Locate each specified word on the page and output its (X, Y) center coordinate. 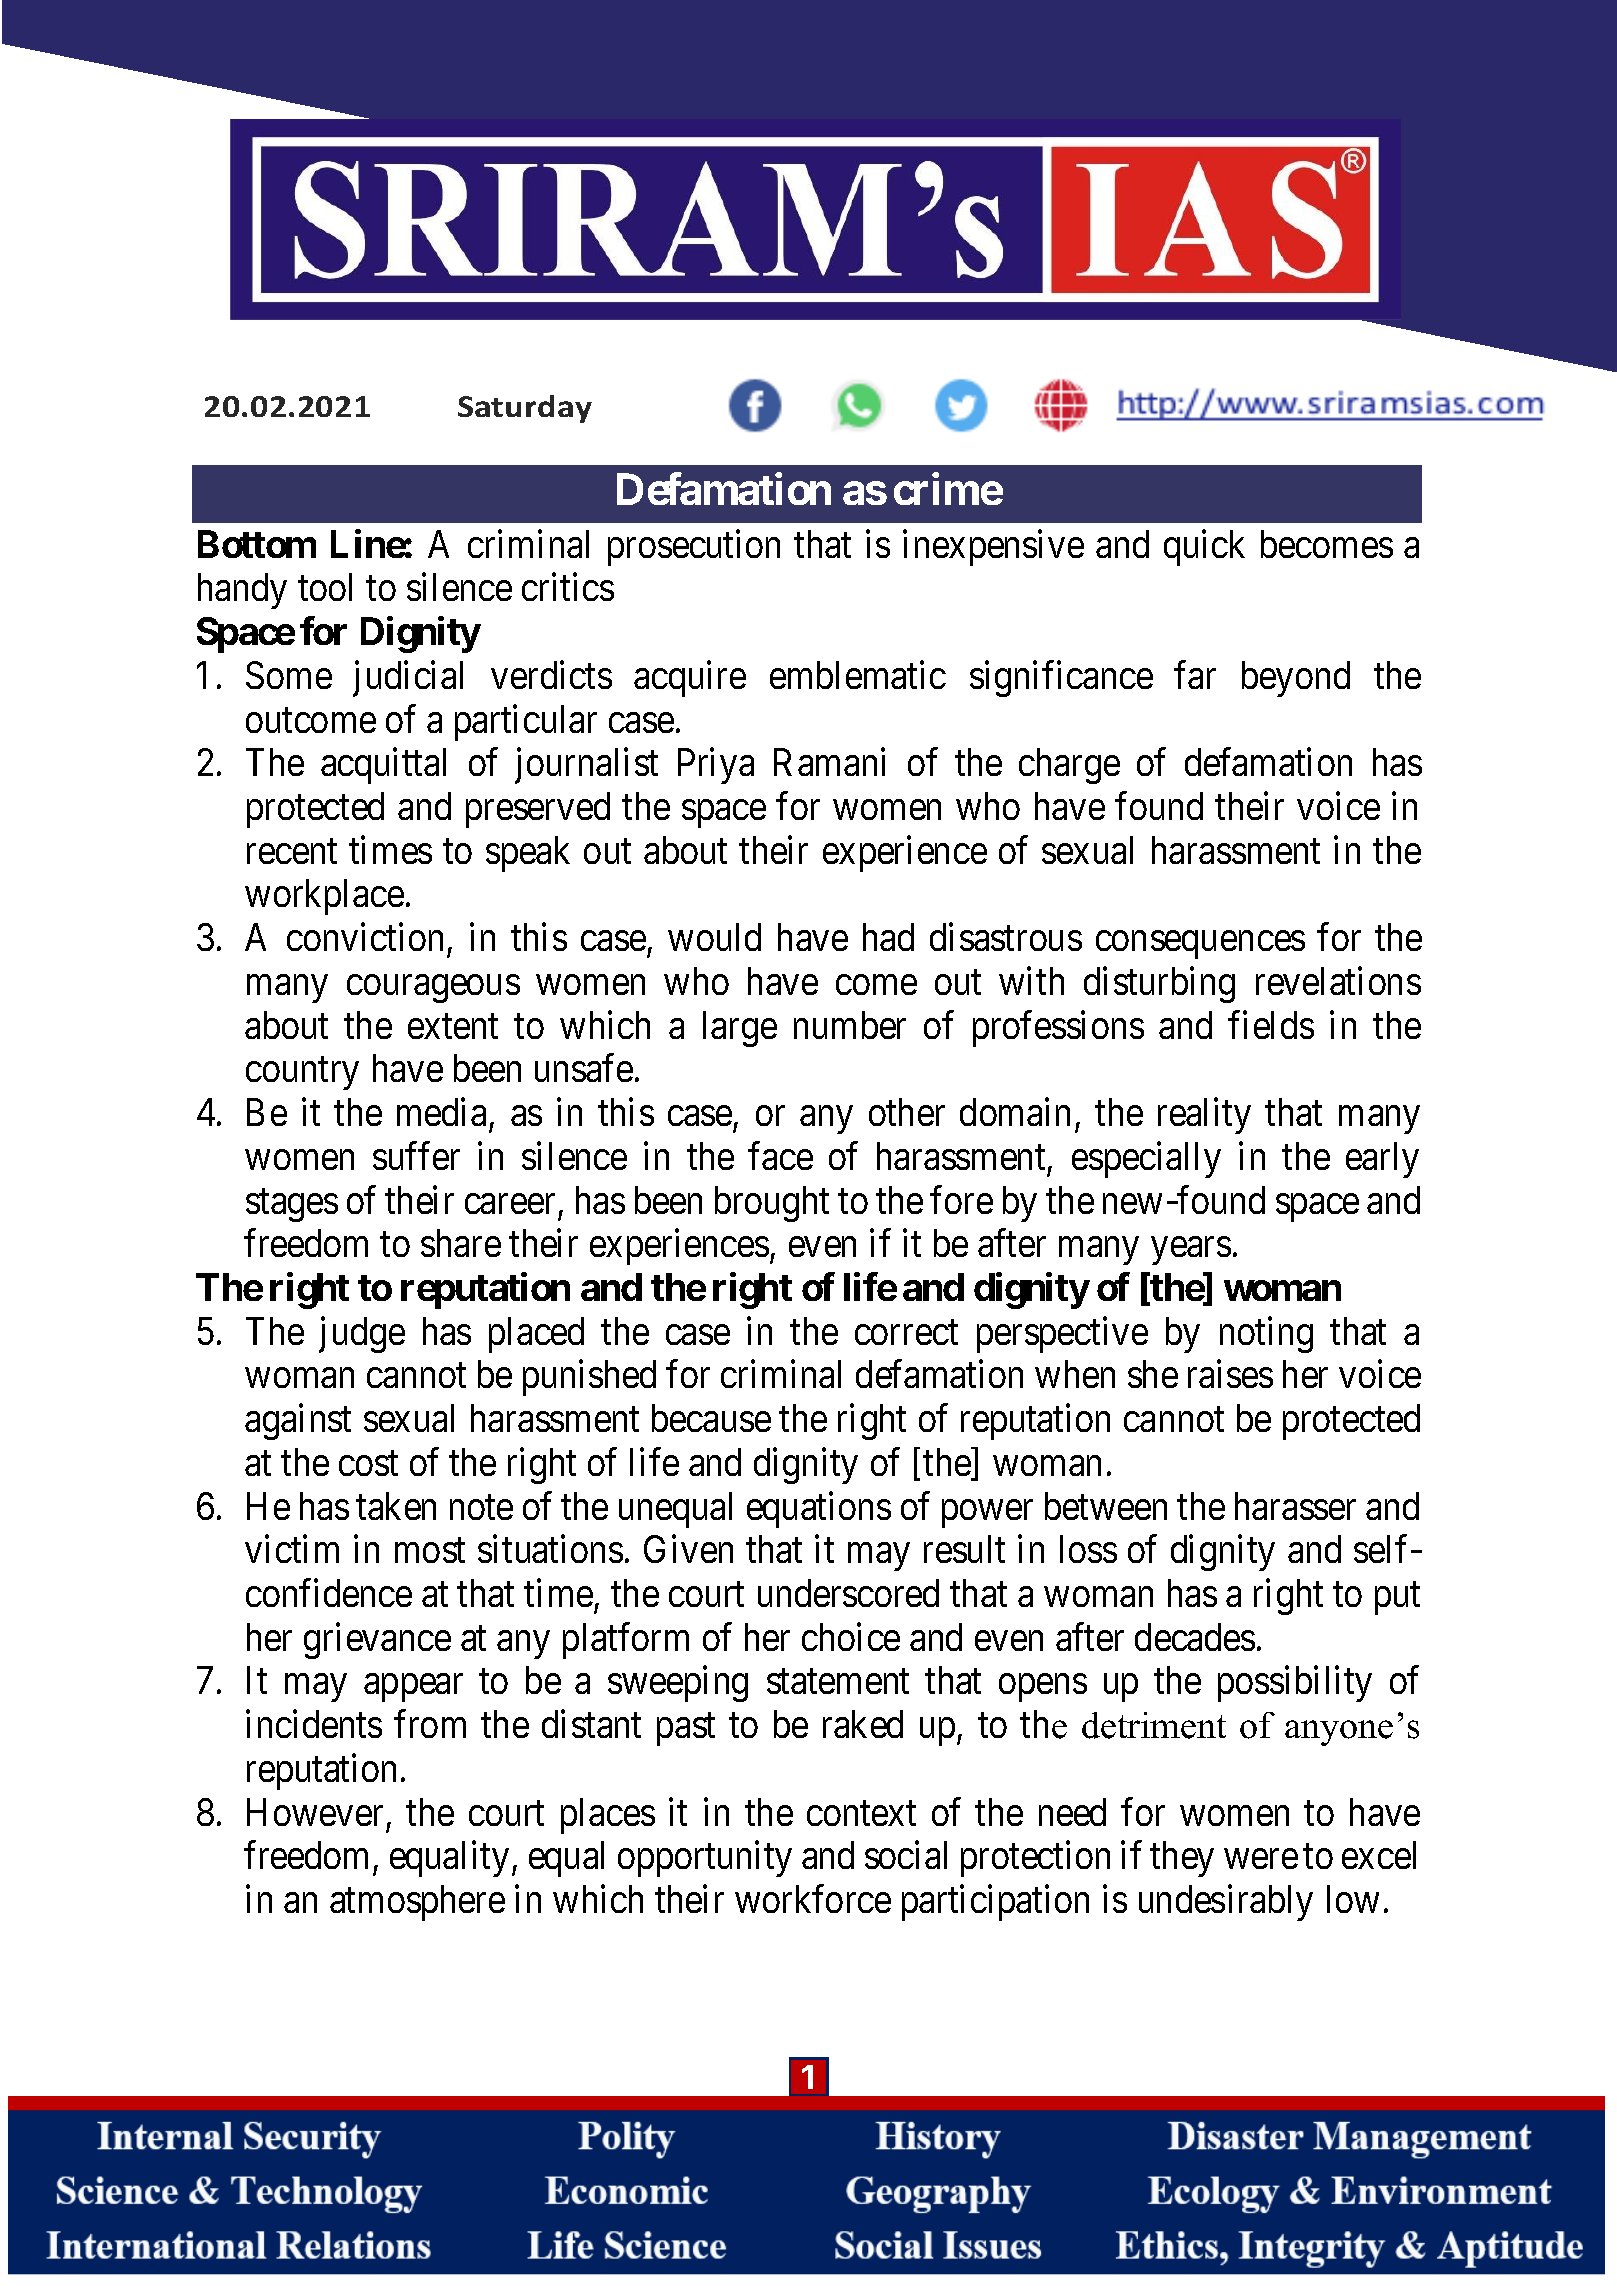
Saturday (525, 409)
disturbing (1159, 985)
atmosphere (417, 1903)
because (711, 1418)
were (1261, 1859)
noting (1266, 1335)
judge (362, 1335)
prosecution (694, 548)
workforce (813, 1899)
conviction (365, 937)
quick (1204, 548)
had (888, 937)
